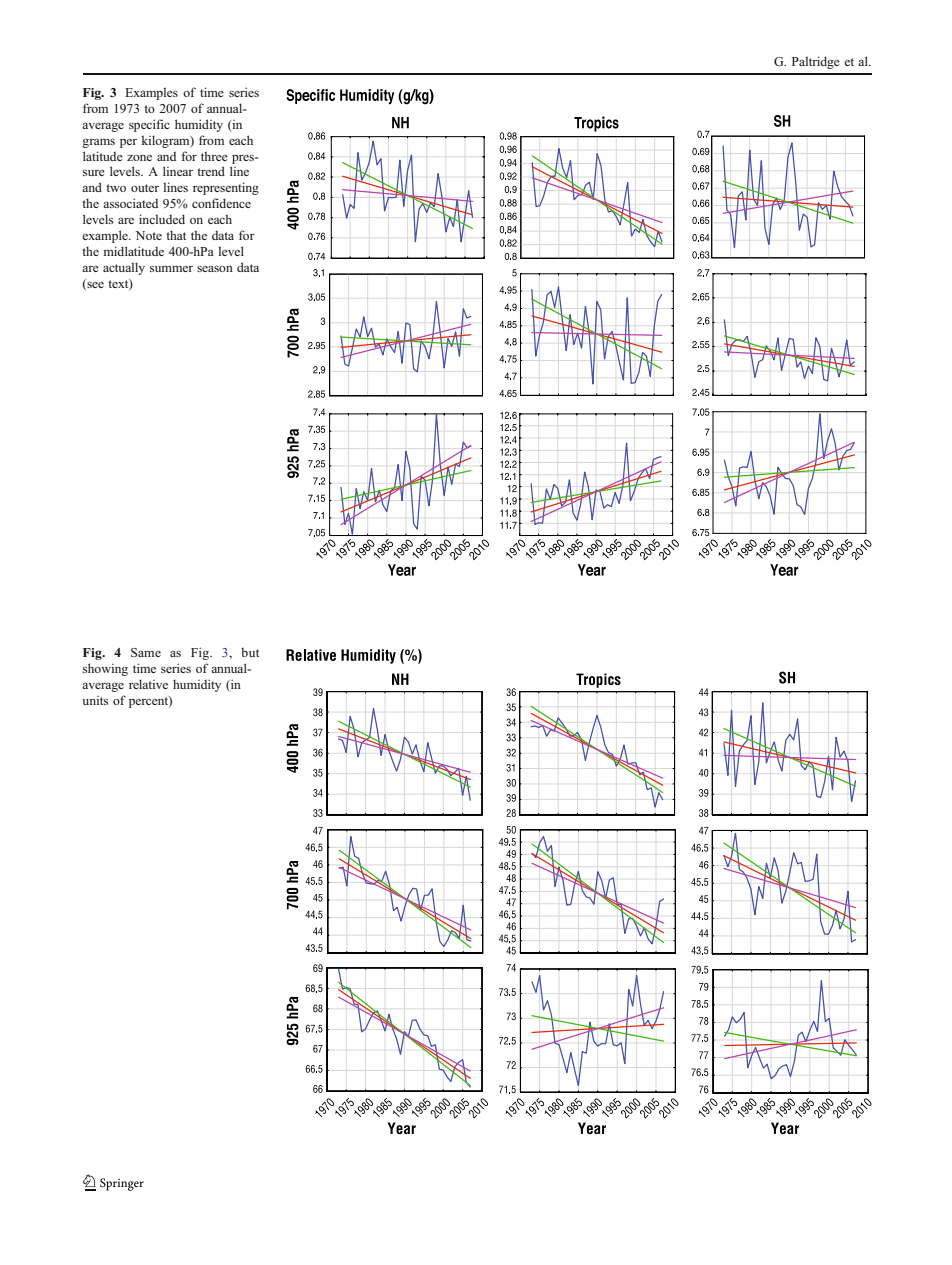 This document has width=952, height=1265. What do you see at coordinates (145, 188) in the document?
I see `outer` at bounding box center [145, 188].
